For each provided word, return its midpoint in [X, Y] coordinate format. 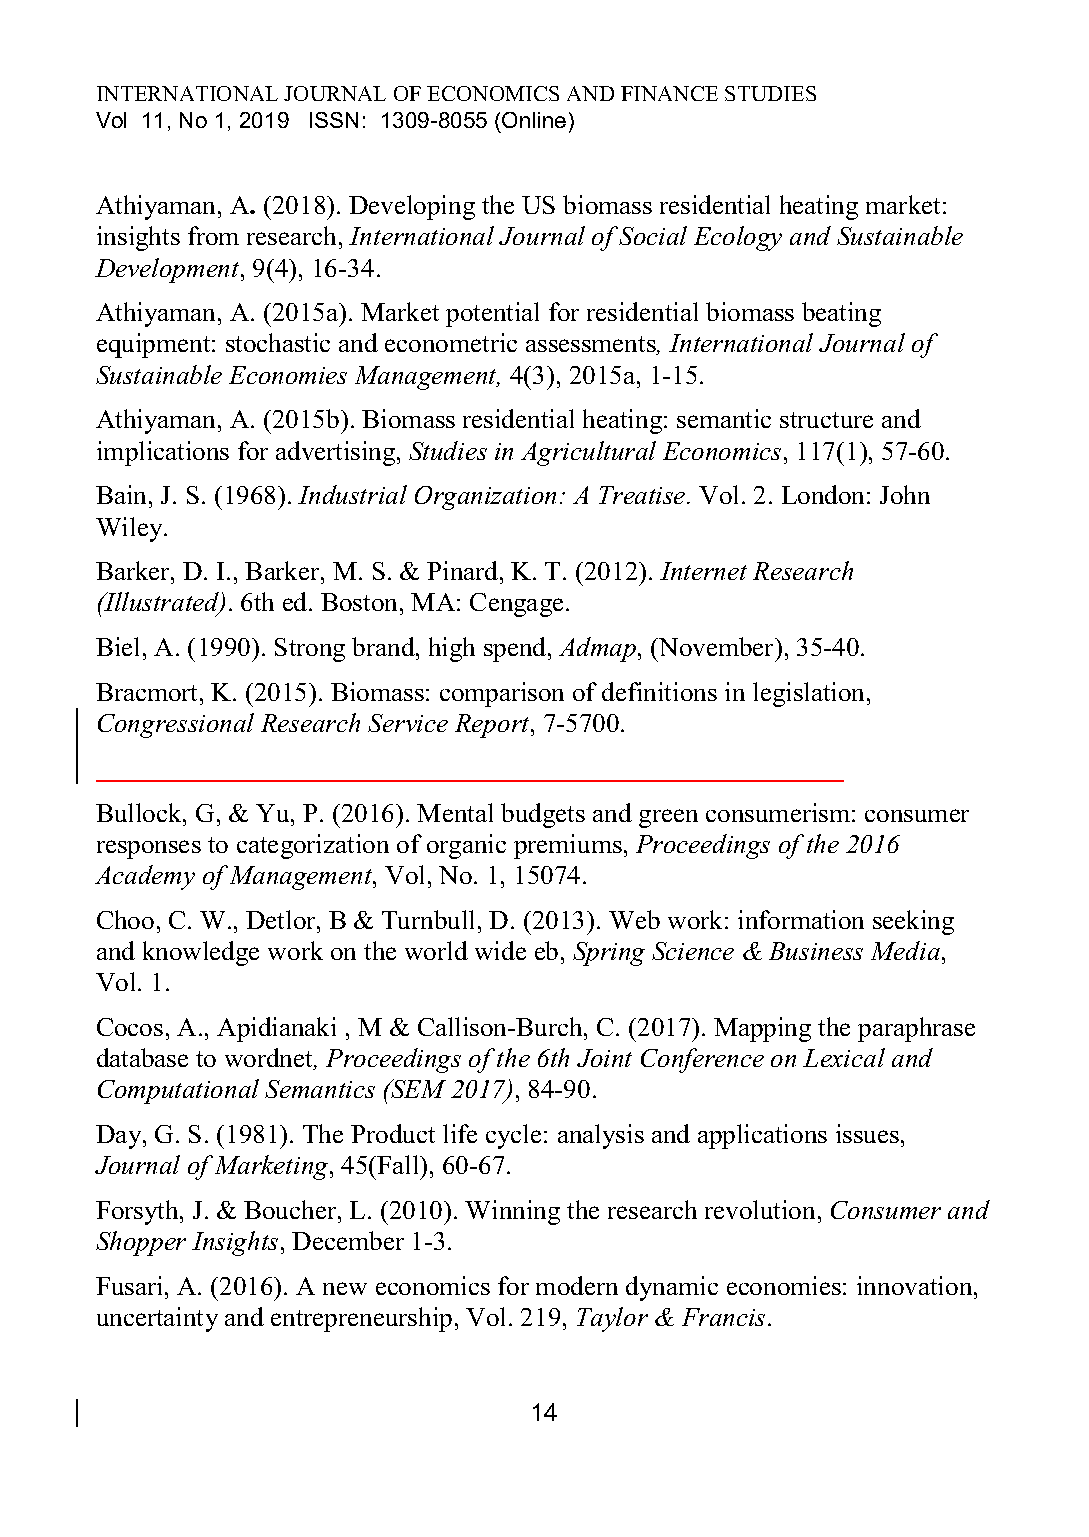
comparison [502, 694]
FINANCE [669, 93]
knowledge [201, 953]
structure [826, 420]
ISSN [334, 120]
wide [500, 950]
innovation [916, 1285]
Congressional [176, 725]
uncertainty [157, 1319]
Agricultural [588, 453]
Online [534, 120]
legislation [810, 694]
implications [163, 453]
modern [577, 1285]
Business [816, 951]
